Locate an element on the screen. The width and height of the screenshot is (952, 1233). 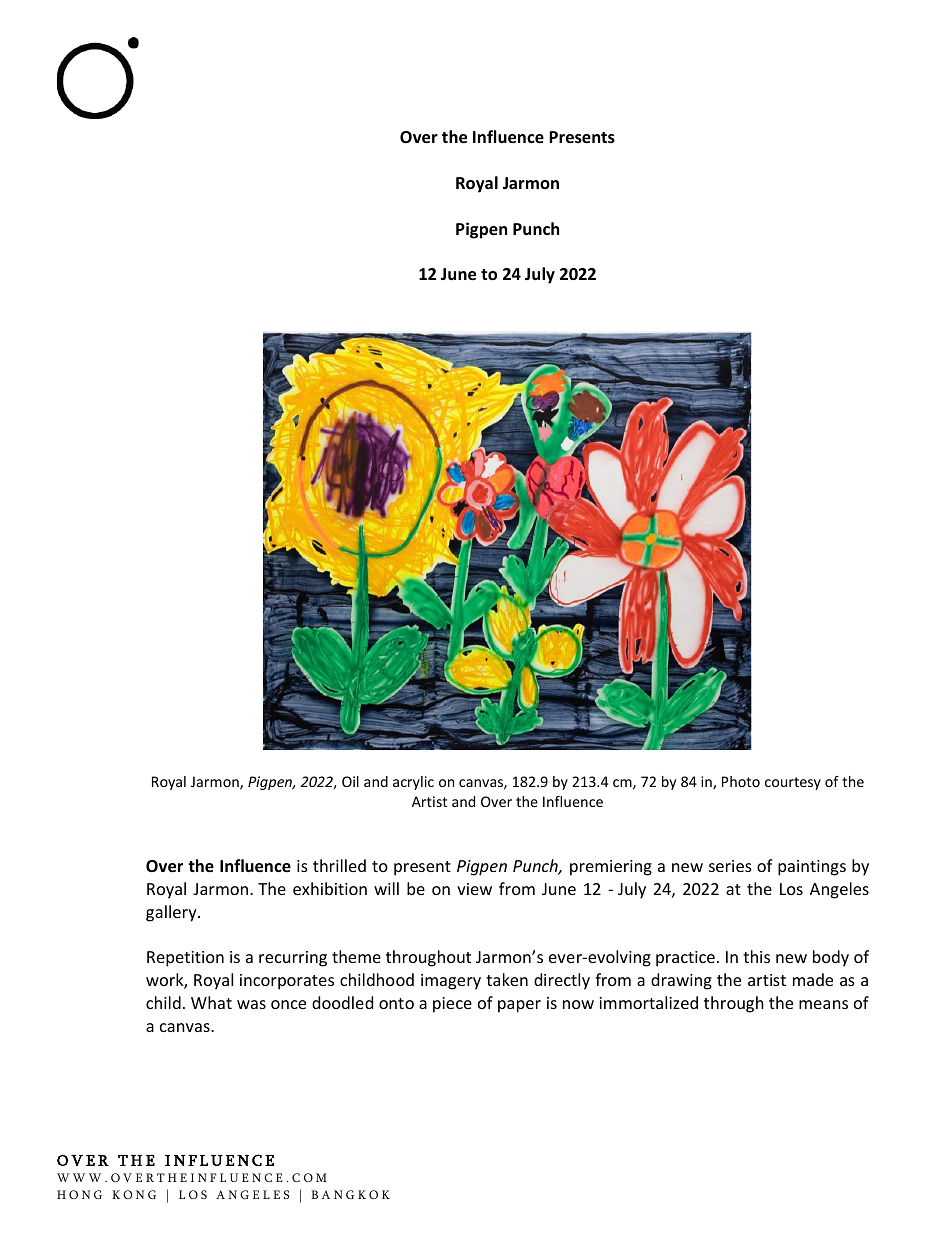
gallery is located at coordinates (172, 913).
